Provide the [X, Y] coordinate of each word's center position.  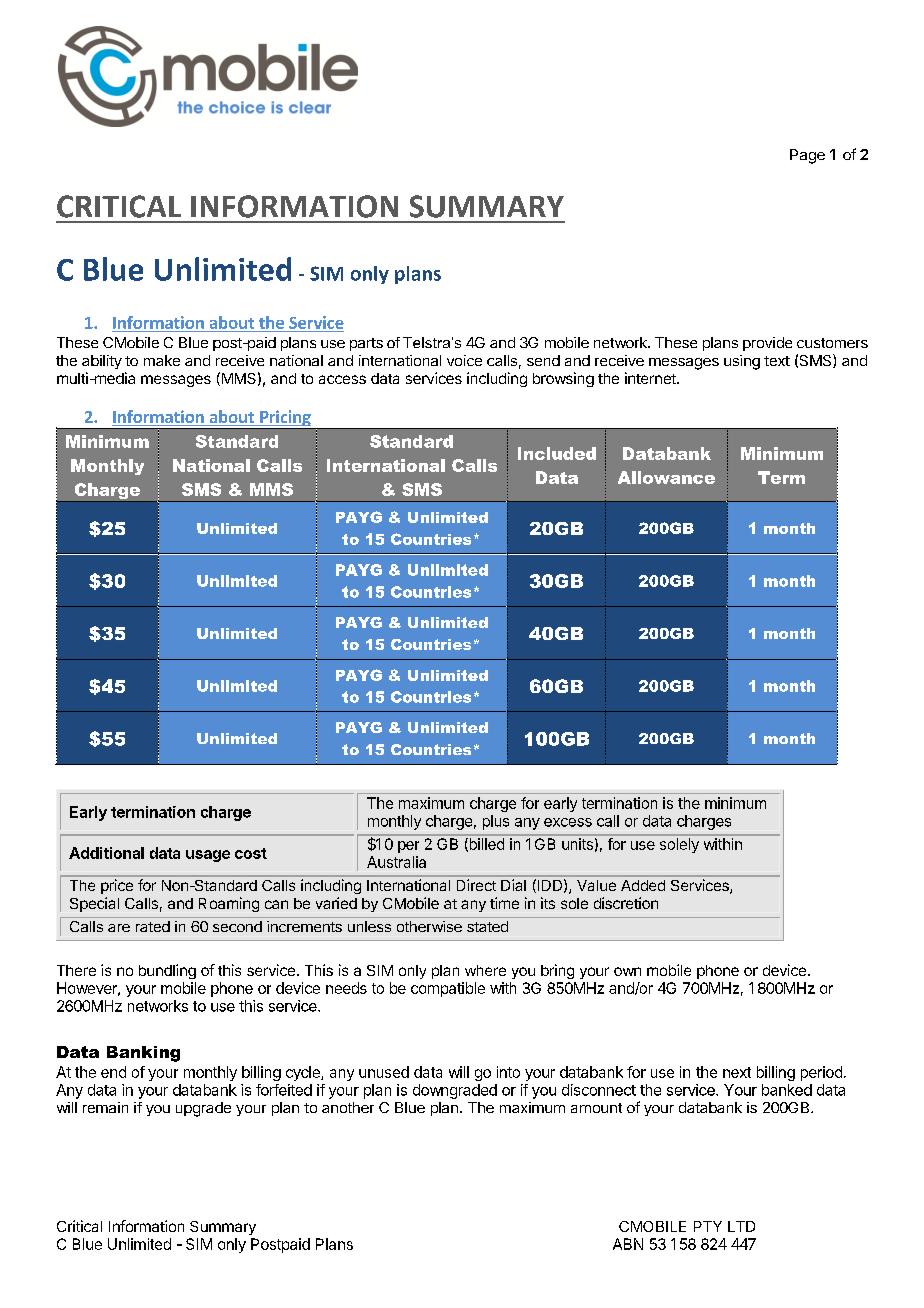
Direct [476, 885]
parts [366, 344]
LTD [741, 1226]
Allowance [666, 477]
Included [557, 453]
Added [643, 885]
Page [807, 156]
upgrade [203, 1109]
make [162, 360]
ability [102, 362]
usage [208, 856]
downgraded [455, 1091]
